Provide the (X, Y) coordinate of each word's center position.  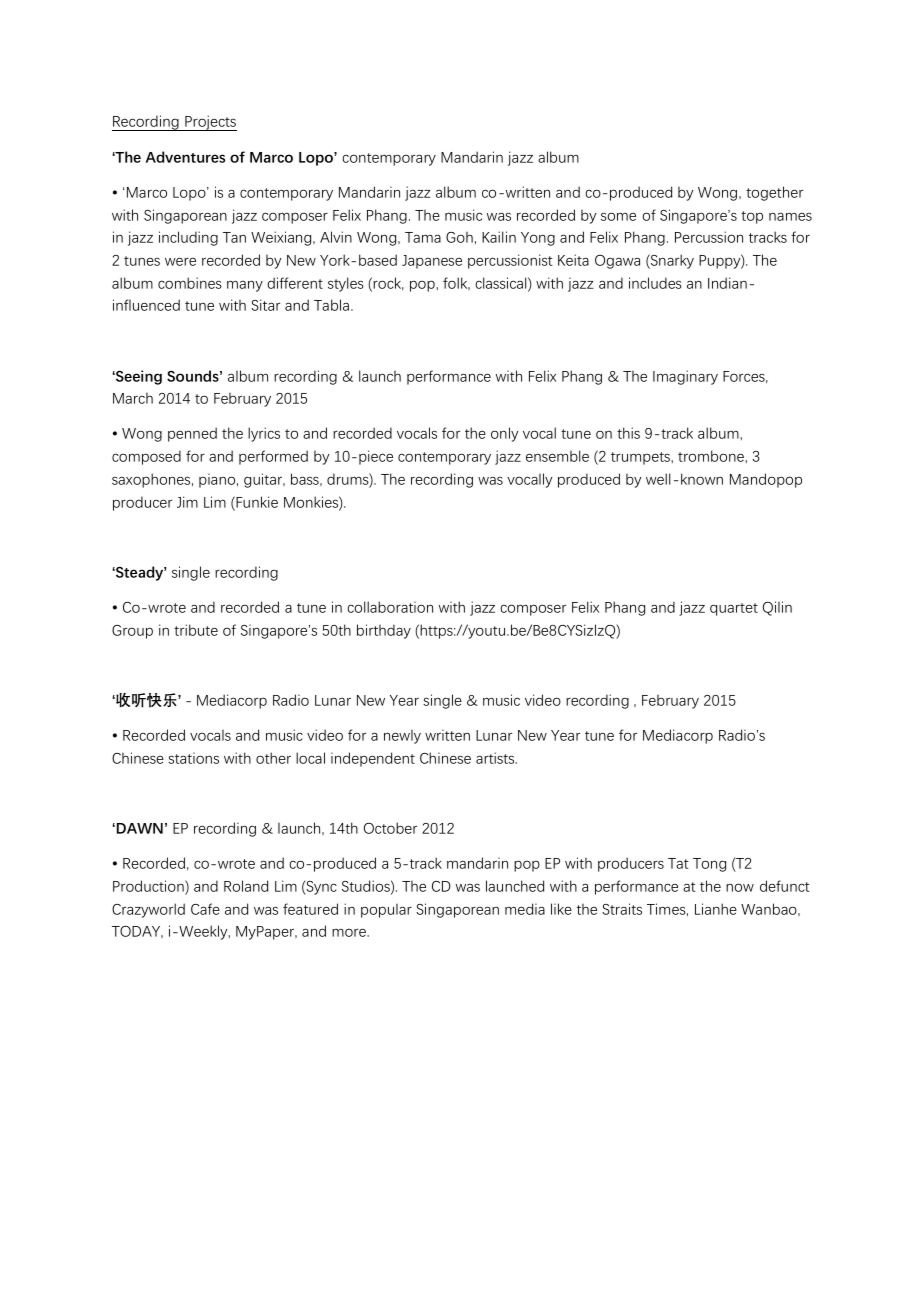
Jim (187, 502)
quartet (734, 609)
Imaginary (685, 377)
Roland (246, 886)
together (774, 193)
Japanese (432, 262)
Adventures (185, 157)
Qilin (777, 608)
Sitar (265, 305)
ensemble (557, 456)
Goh (459, 237)
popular (386, 910)
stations (193, 758)
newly (402, 736)
